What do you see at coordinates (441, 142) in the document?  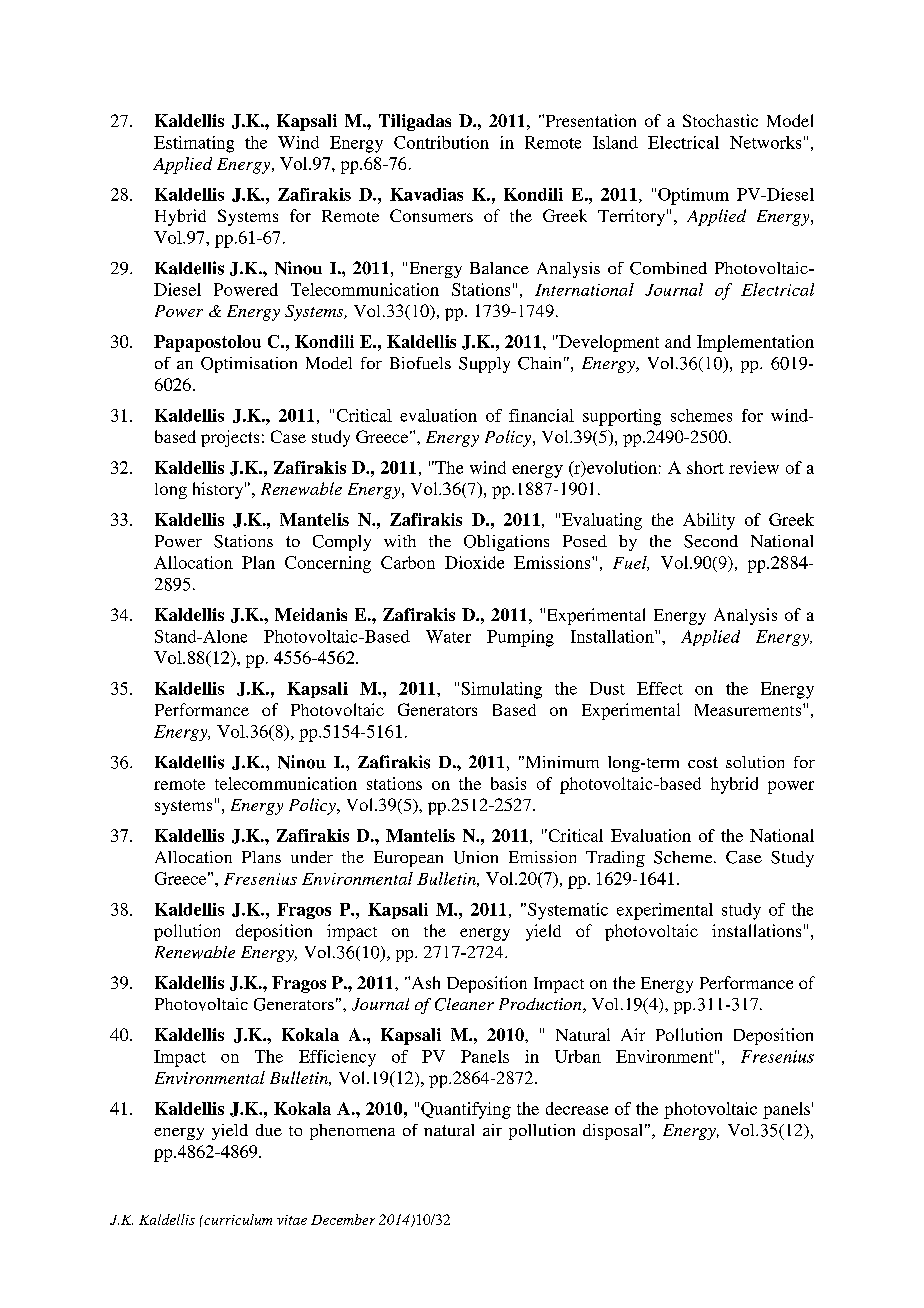 I see `Contribution` at bounding box center [441, 142].
